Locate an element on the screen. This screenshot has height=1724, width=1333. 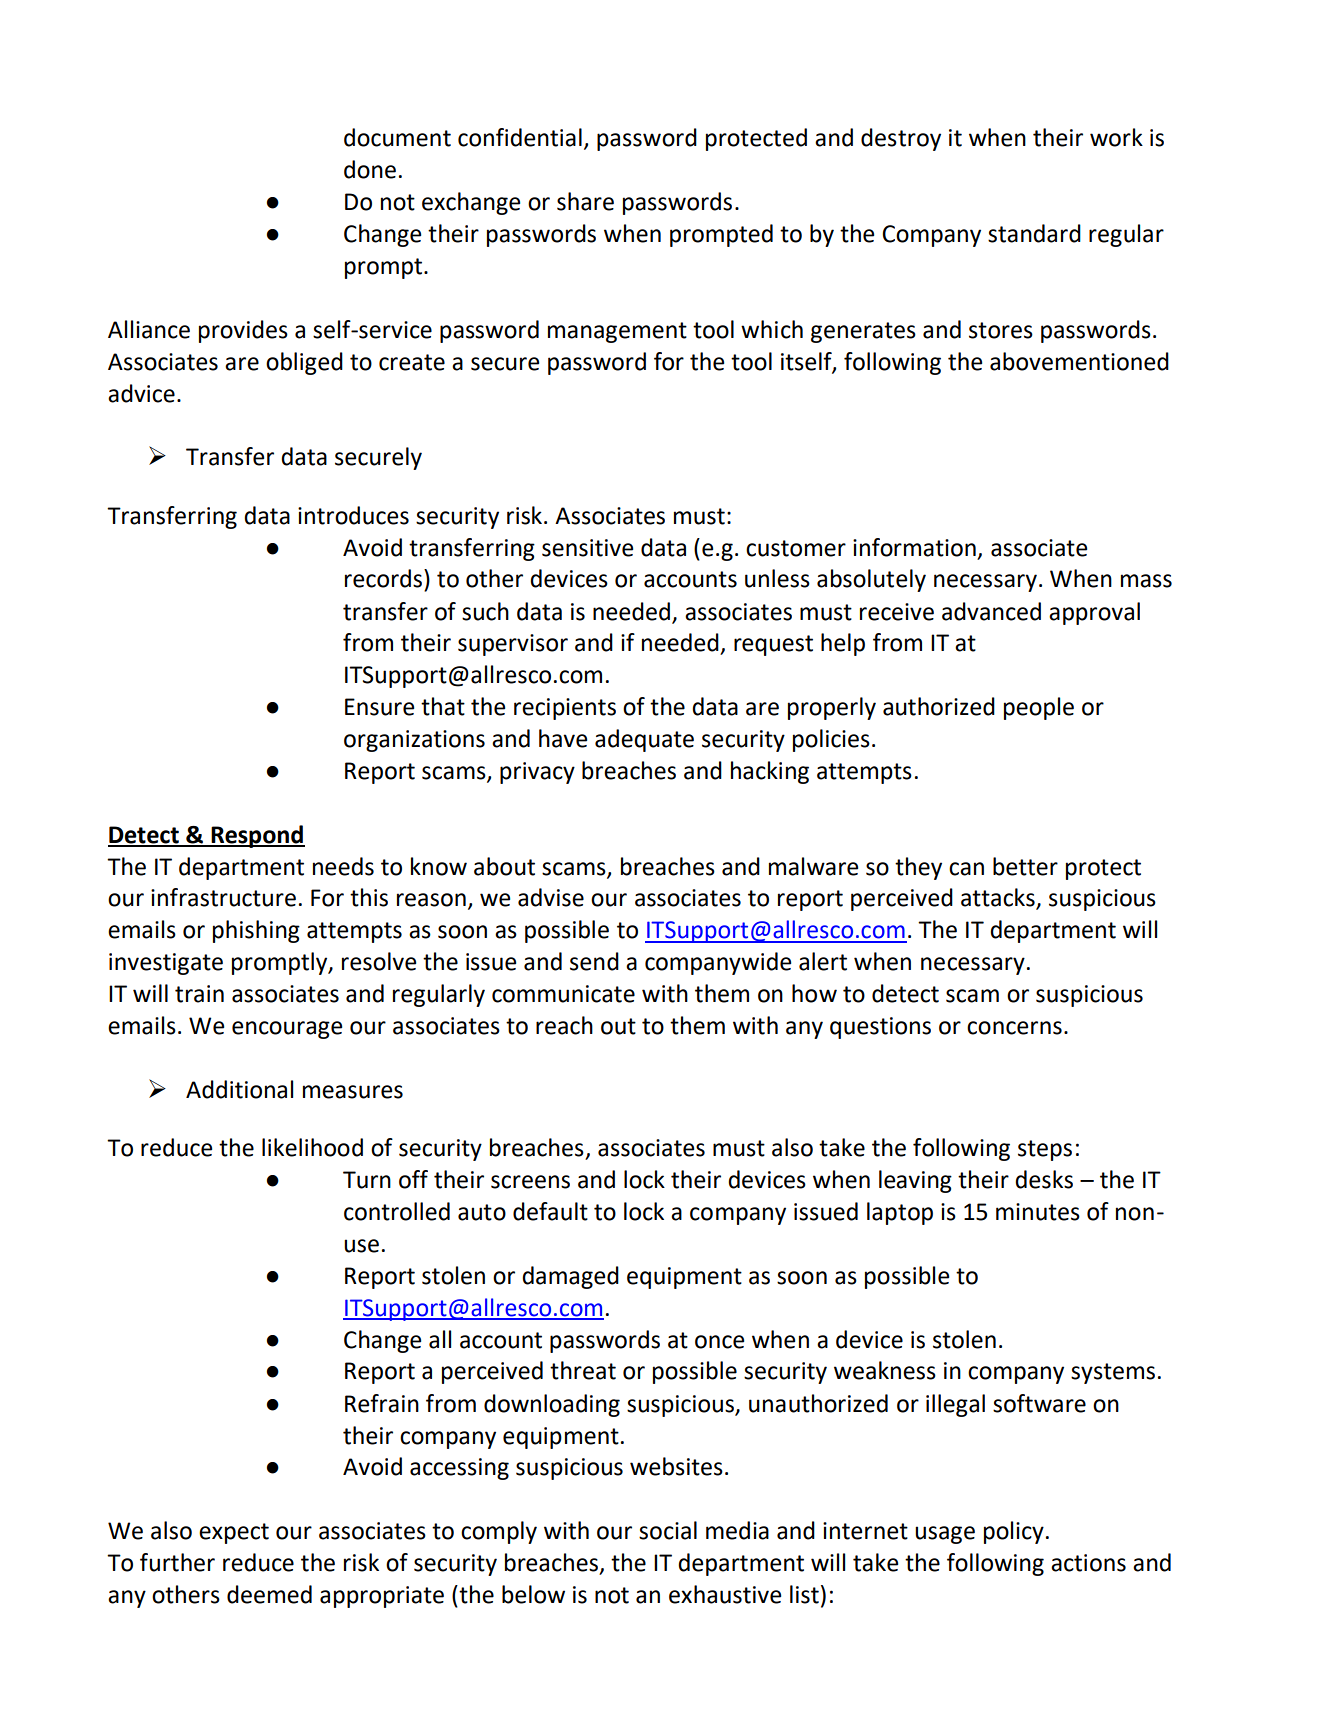
introduces is located at coordinates (353, 515).
